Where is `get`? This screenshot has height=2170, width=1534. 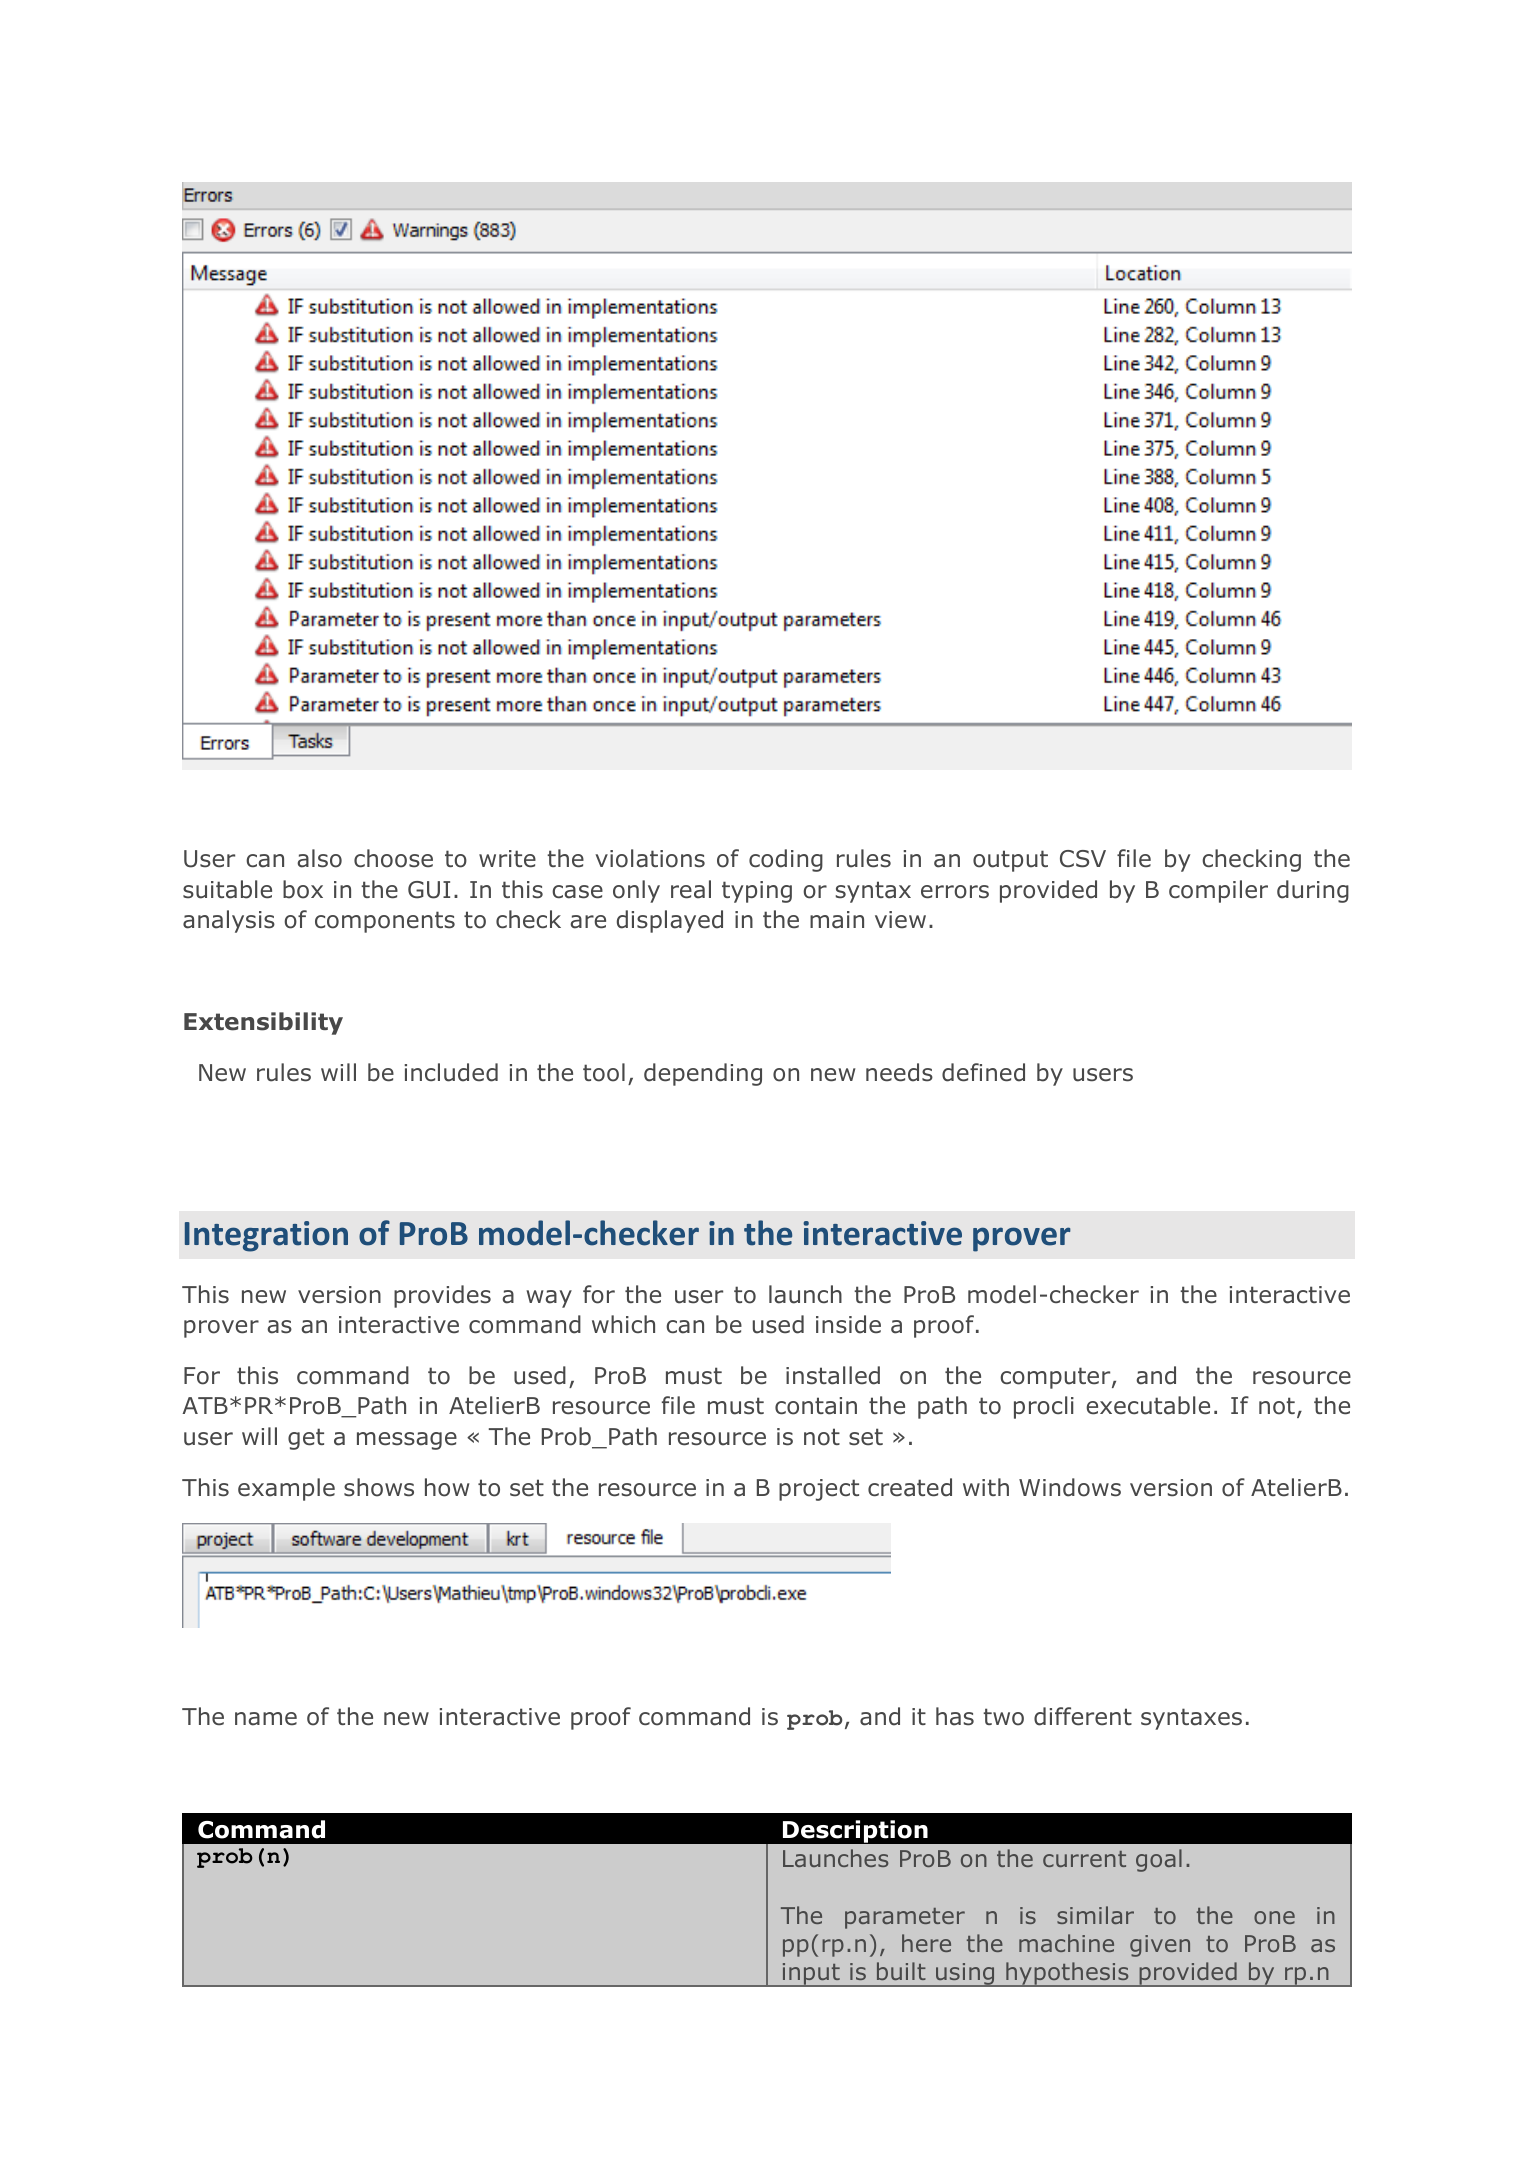 get is located at coordinates (306, 1439).
